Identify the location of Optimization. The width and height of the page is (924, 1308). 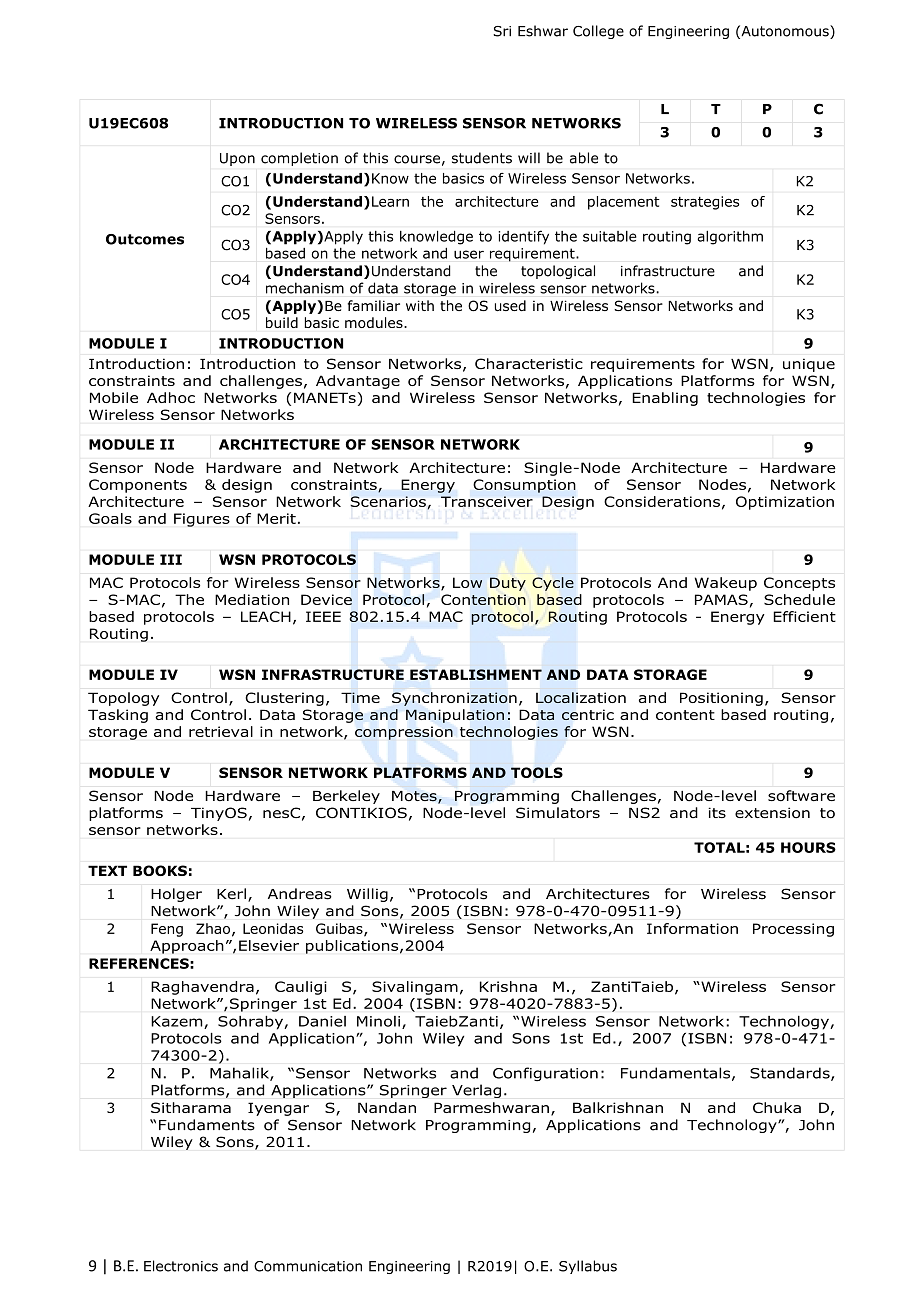
(785, 503).
